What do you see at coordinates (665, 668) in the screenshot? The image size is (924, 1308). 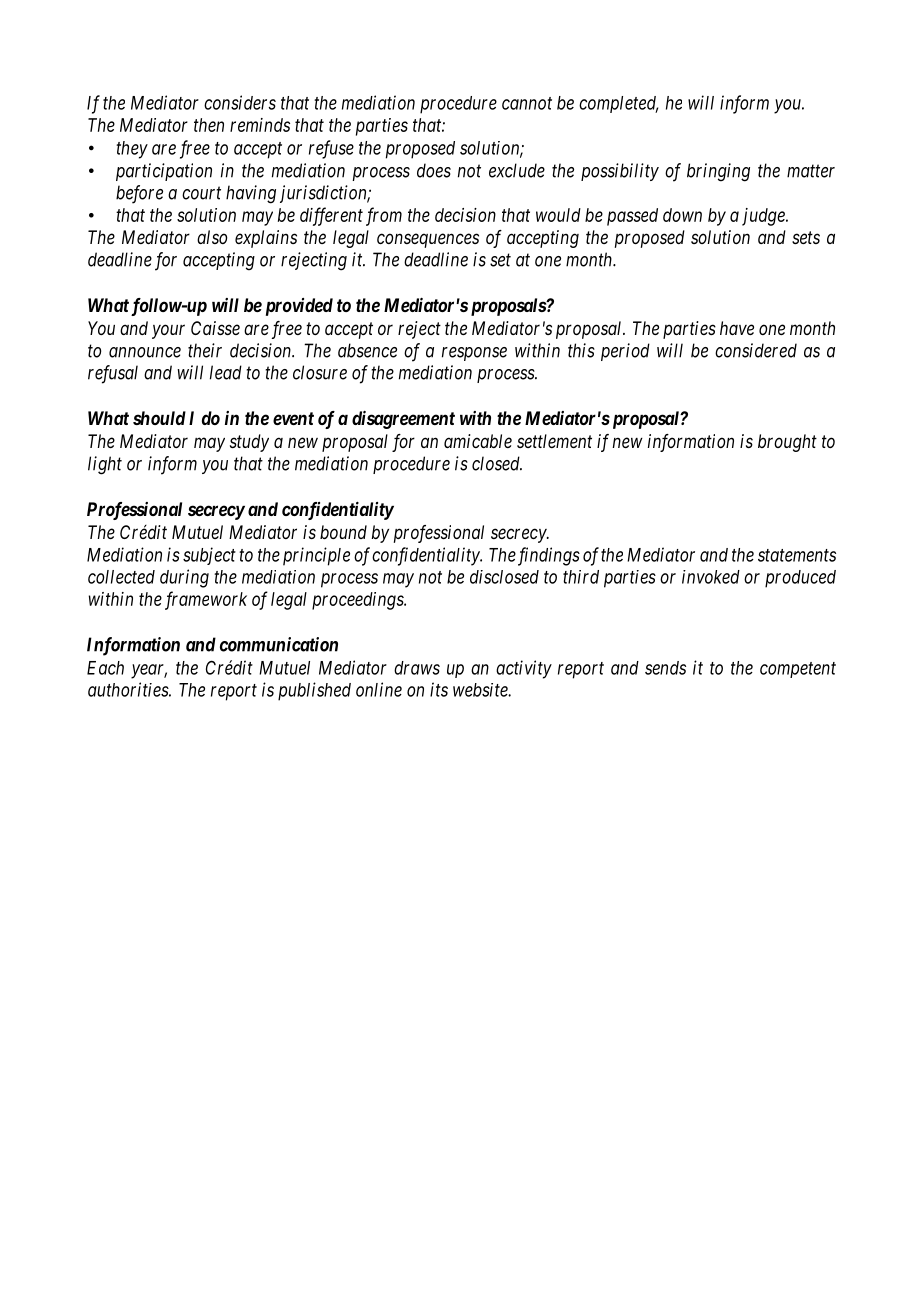 I see `sends` at bounding box center [665, 668].
